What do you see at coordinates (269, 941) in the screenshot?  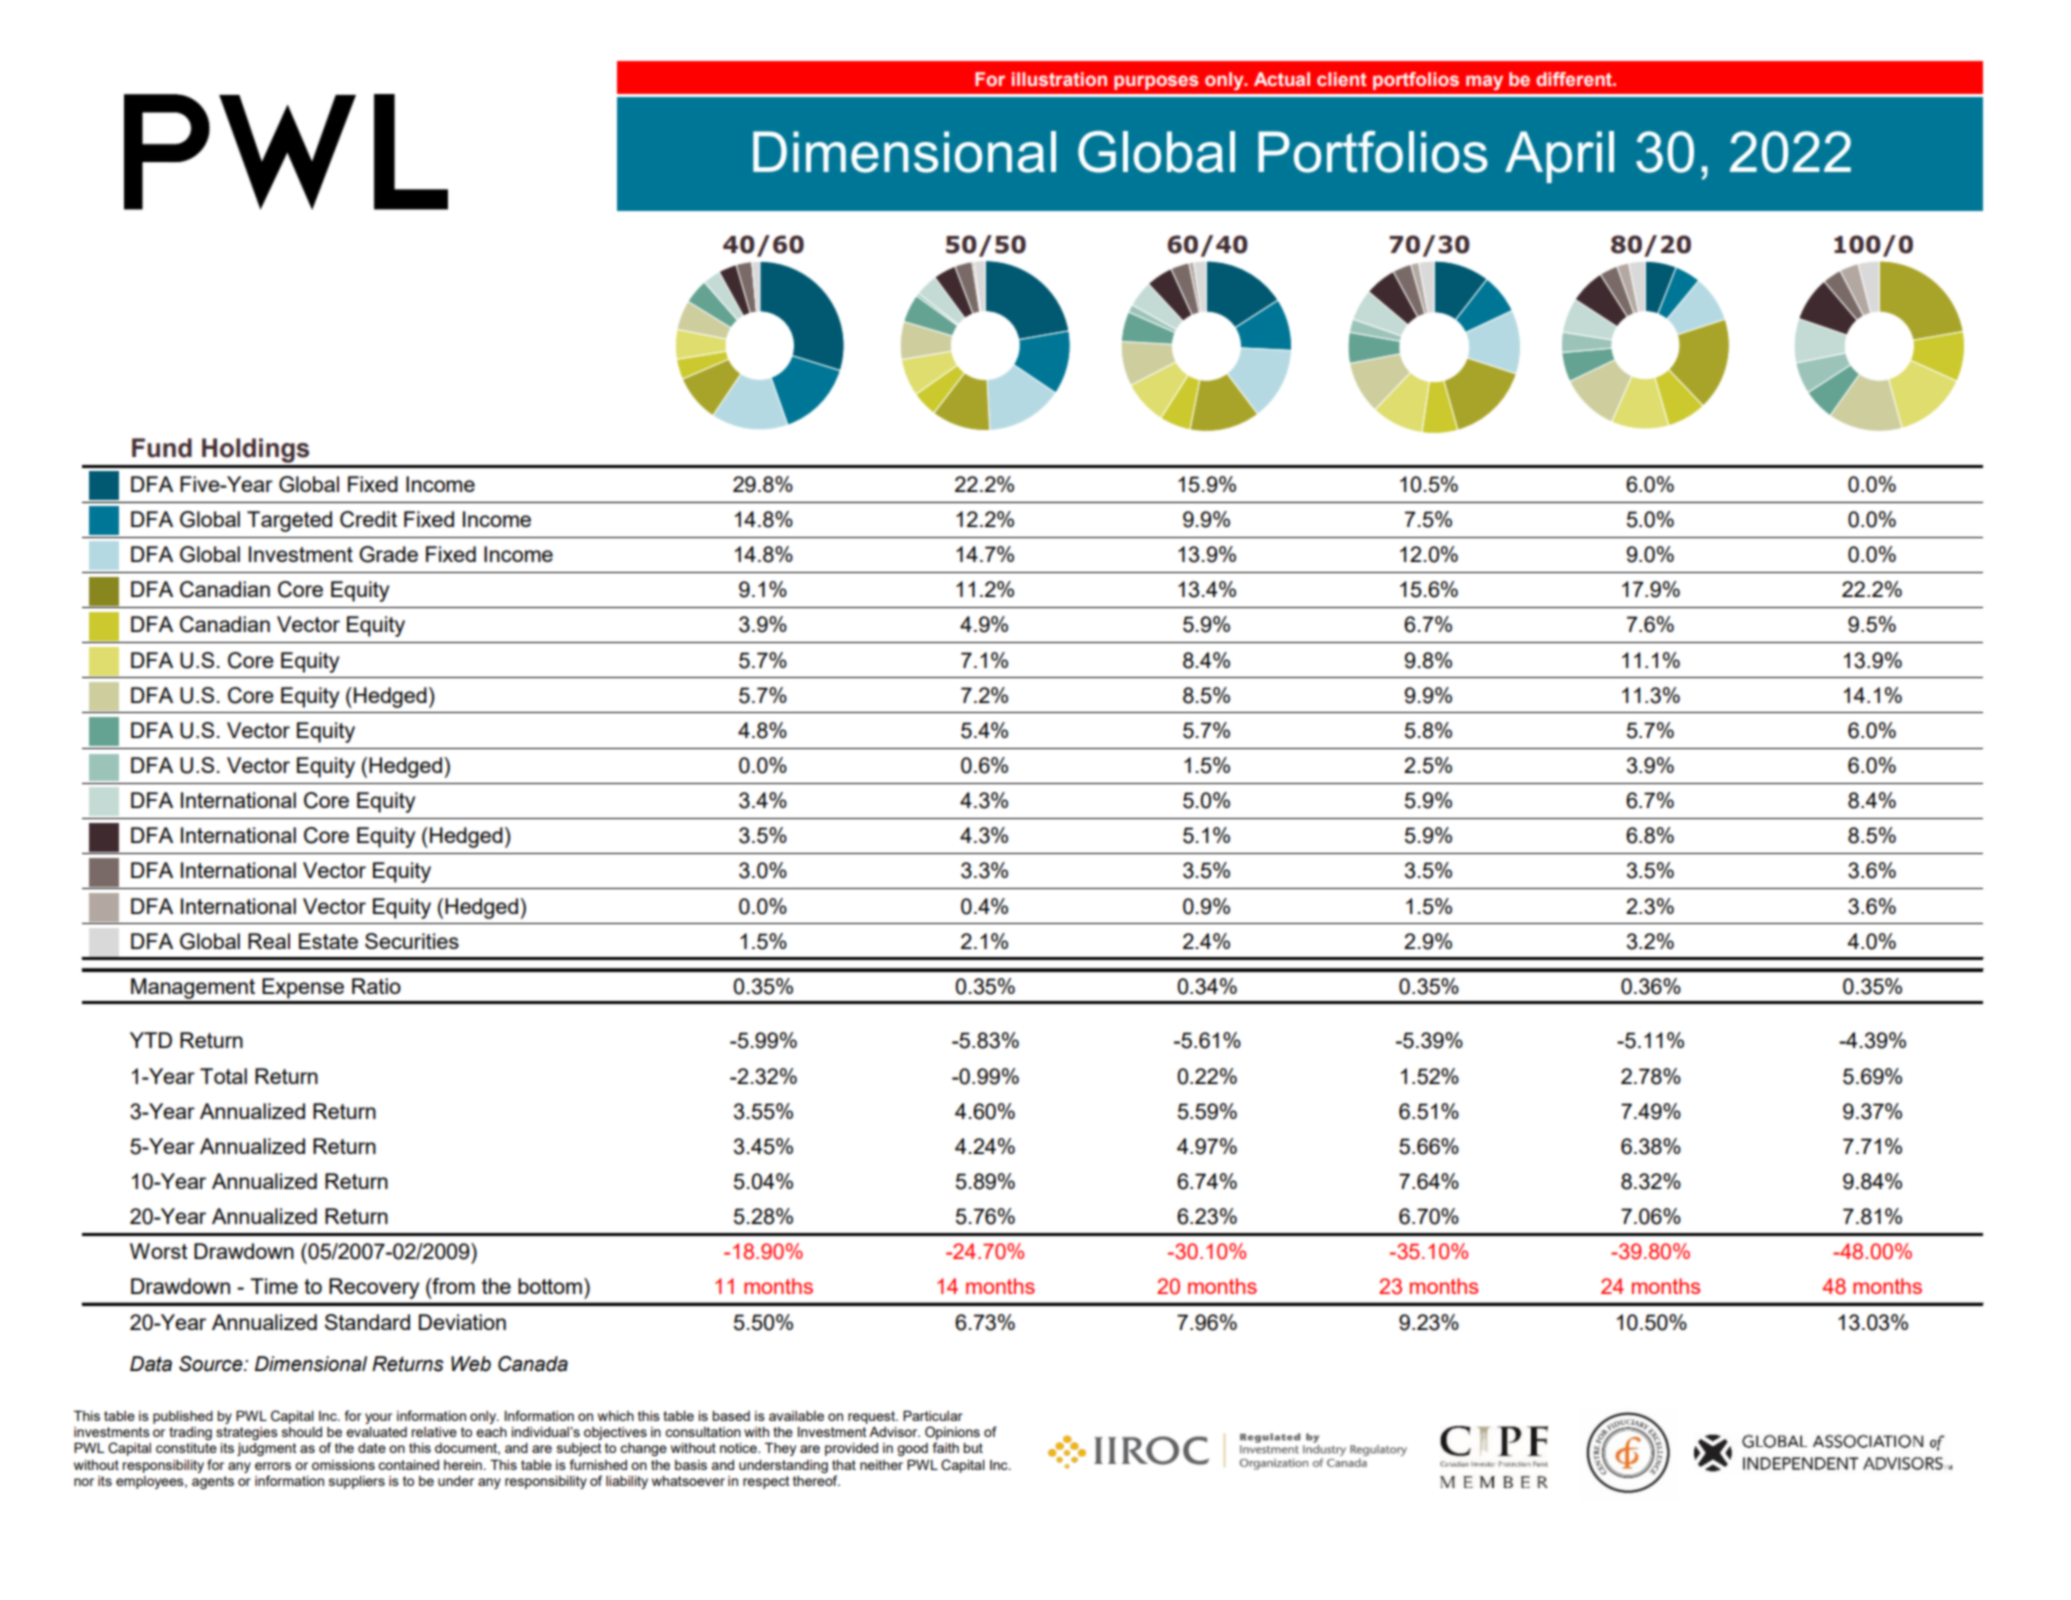 I see `Real` at bounding box center [269, 941].
